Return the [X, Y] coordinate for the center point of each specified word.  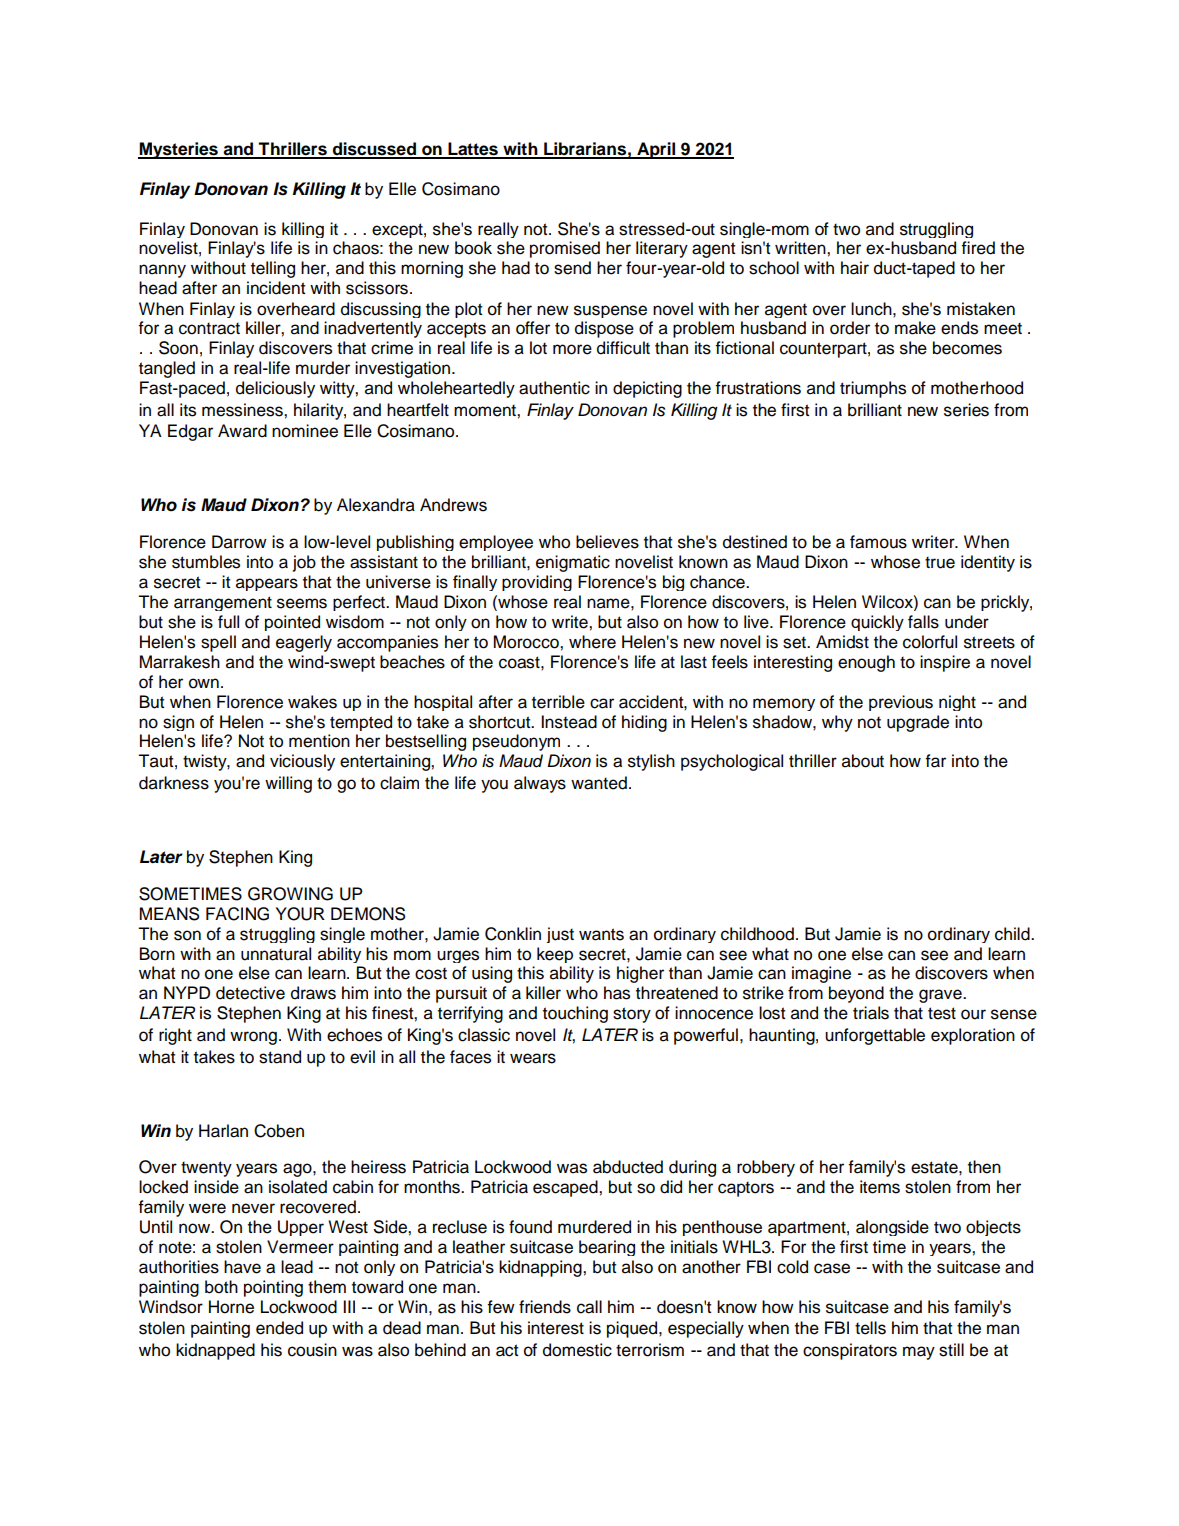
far [935, 761]
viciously [302, 762]
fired [978, 248]
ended [279, 1328]
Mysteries [179, 150]
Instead [569, 722]
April [656, 150]
